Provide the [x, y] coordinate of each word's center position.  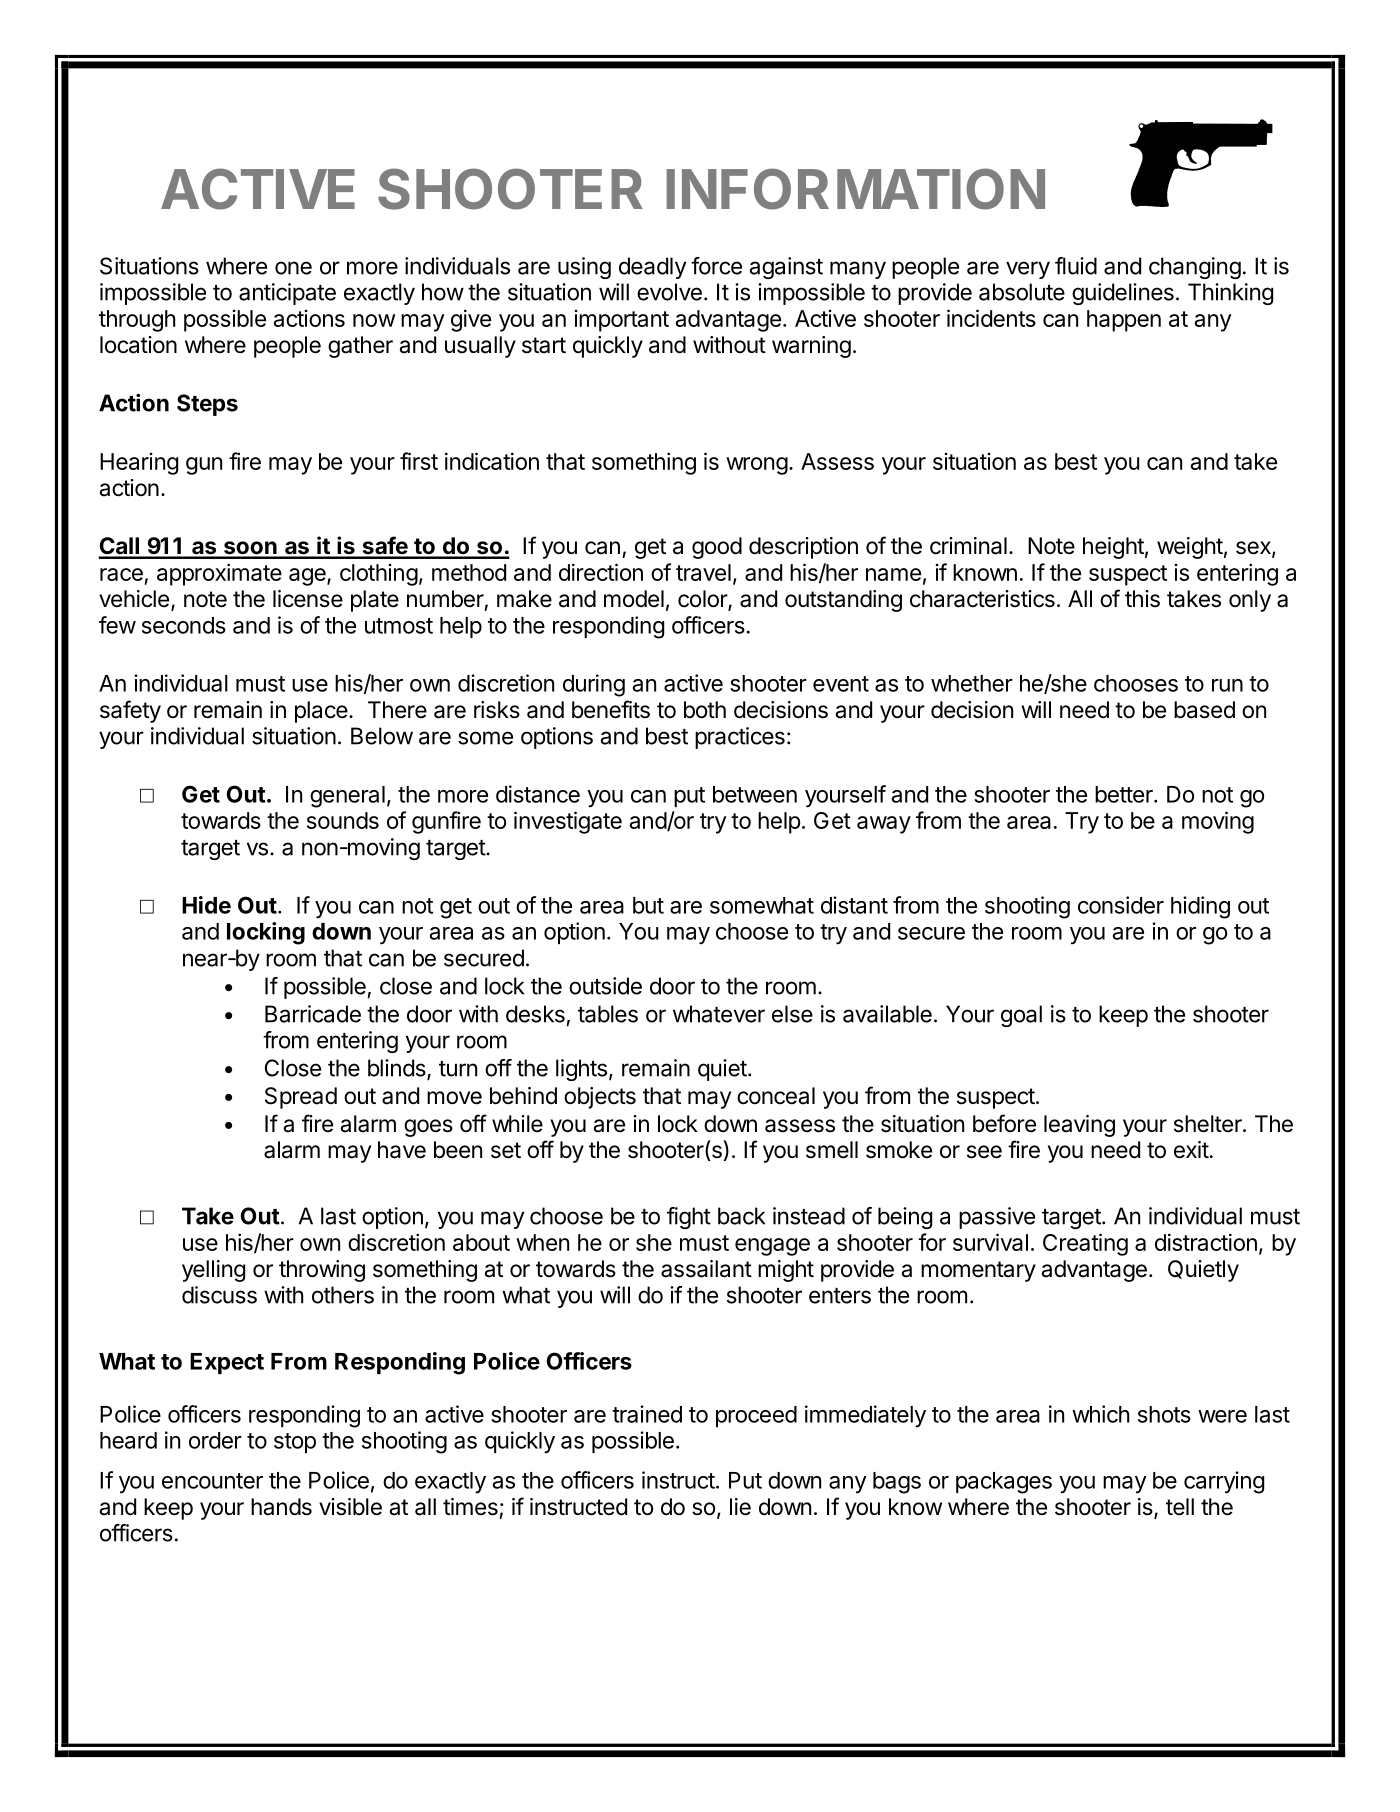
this [1142, 599]
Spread [301, 1098]
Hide [206, 905]
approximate [219, 574]
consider [1121, 905]
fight [689, 1218]
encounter [212, 1481]
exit [1191, 1150]
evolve [669, 292]
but [648, 905]
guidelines [1123, 294]
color [703, 600]
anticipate [287, 294]
